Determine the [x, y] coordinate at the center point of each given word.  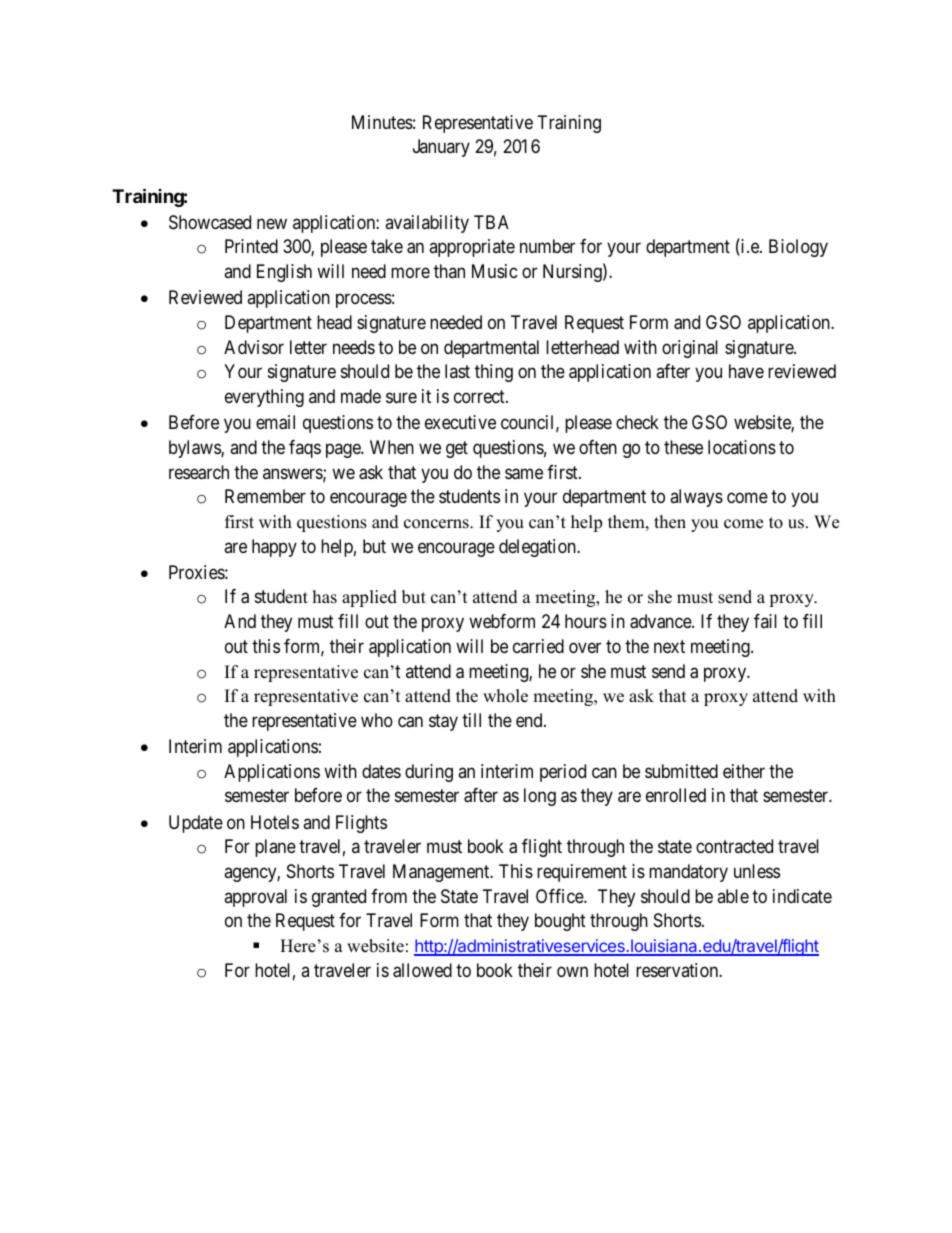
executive [460, 422]
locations [742, 447]
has [325, 597]
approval [255, 898]
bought [560, 922]
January [441, 148]
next [669, 646]
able [733, 896]
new [272, 223]
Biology [798, 248]
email [275, 422]
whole [505, 696]
